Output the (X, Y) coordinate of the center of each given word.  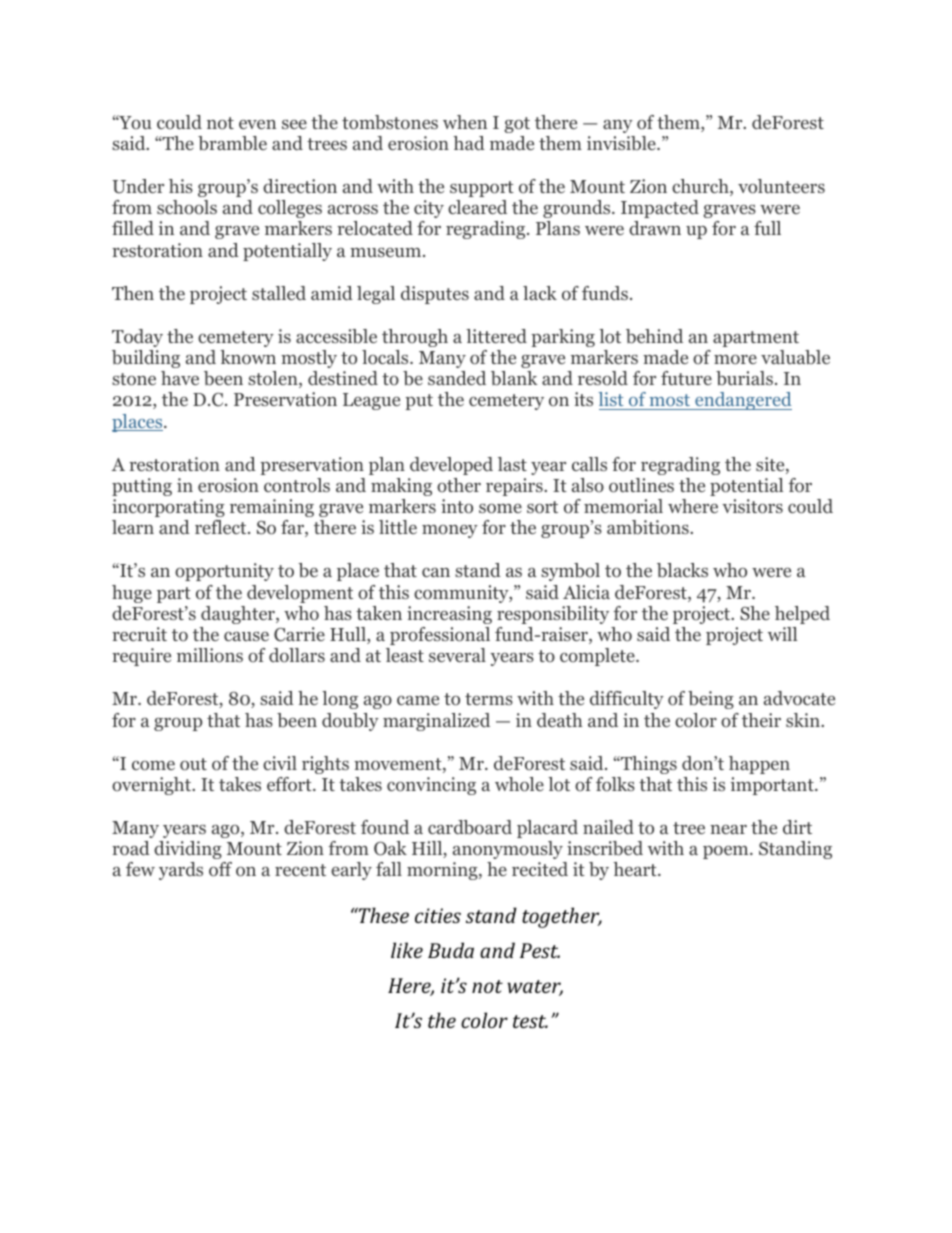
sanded (457, 378)
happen (759, 765)
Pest (540, 950)
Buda (451, 950)
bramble (232, 143)
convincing (431, 786)
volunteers (781, 186)
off (220, 869)
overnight (153, 786)
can (436, 572)
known (248, 357)
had (469, 143)
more (735, 360)
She (755, 613)
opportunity (224, 572)
